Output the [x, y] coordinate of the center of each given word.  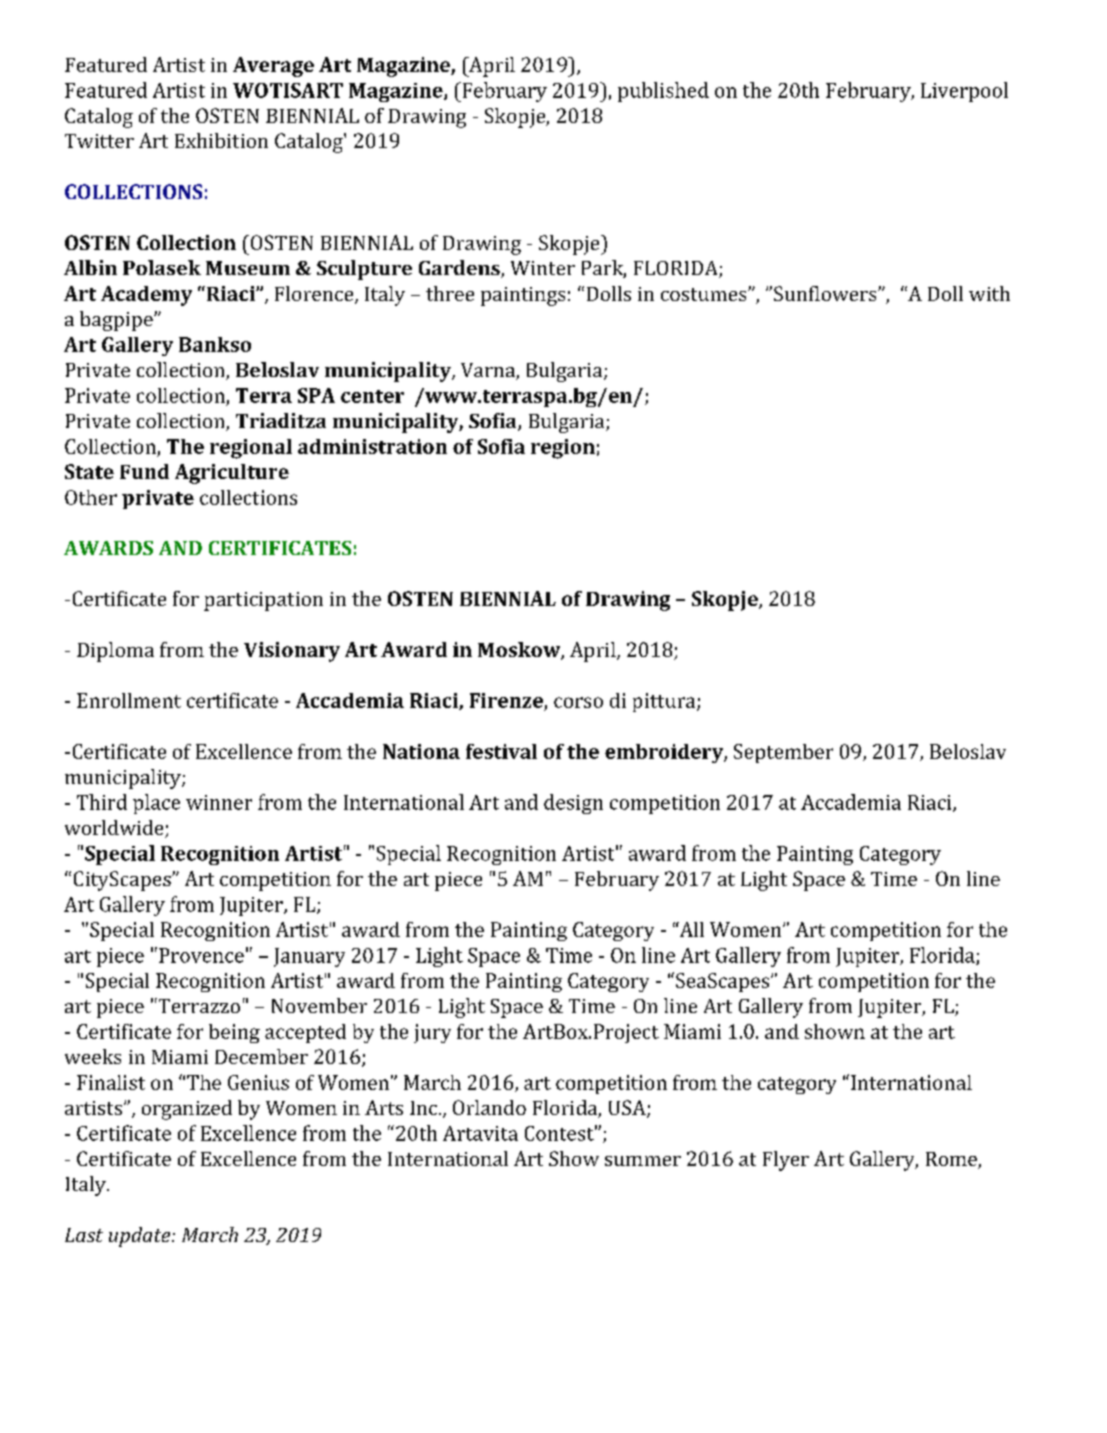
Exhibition [221, 140]
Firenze [506, 700]
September [783, 753]
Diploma [115, 652]
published [663, 92]
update [141, 1237]
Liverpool [964, 92]
